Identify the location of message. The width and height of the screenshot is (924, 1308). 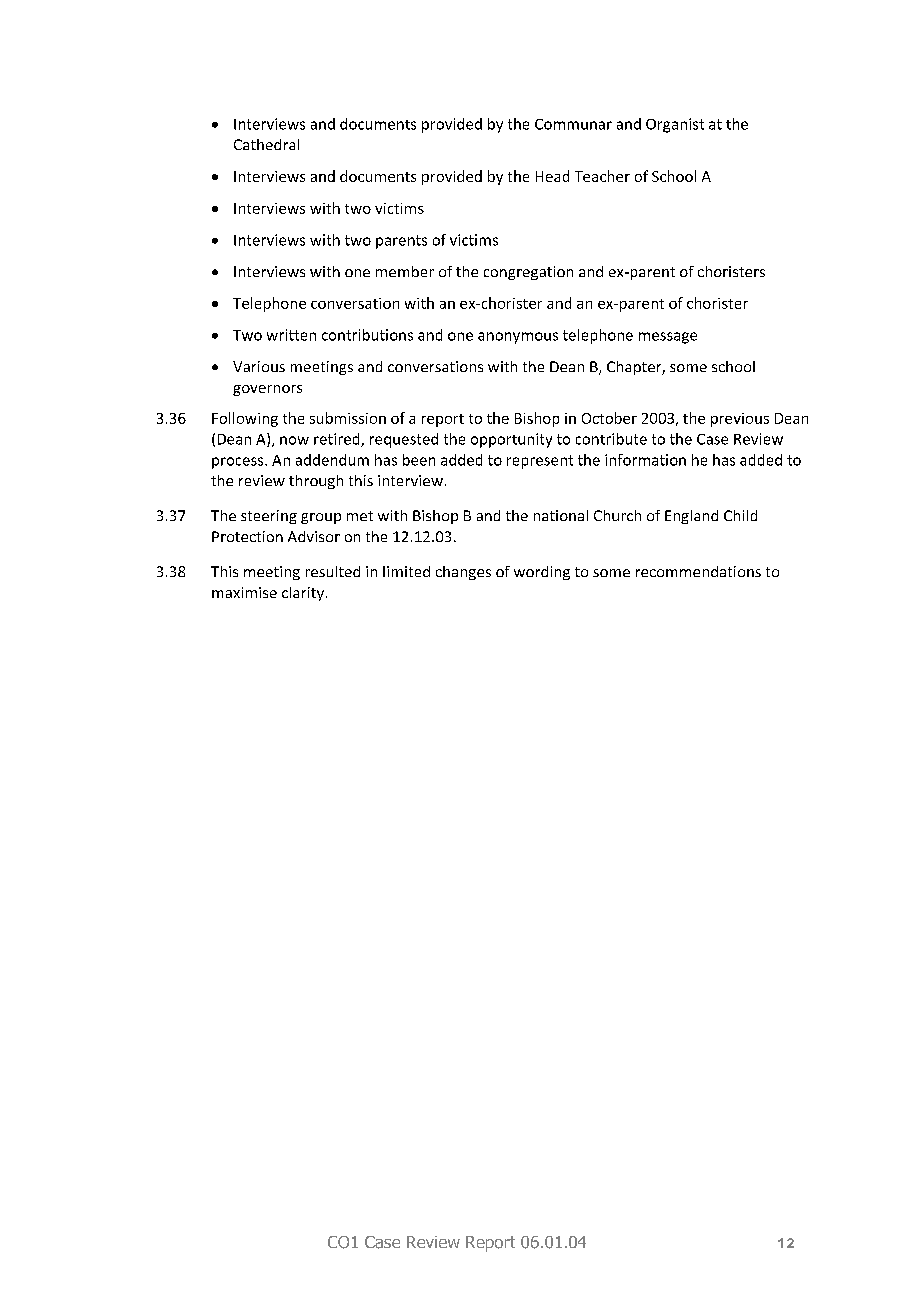
(668, 338).
